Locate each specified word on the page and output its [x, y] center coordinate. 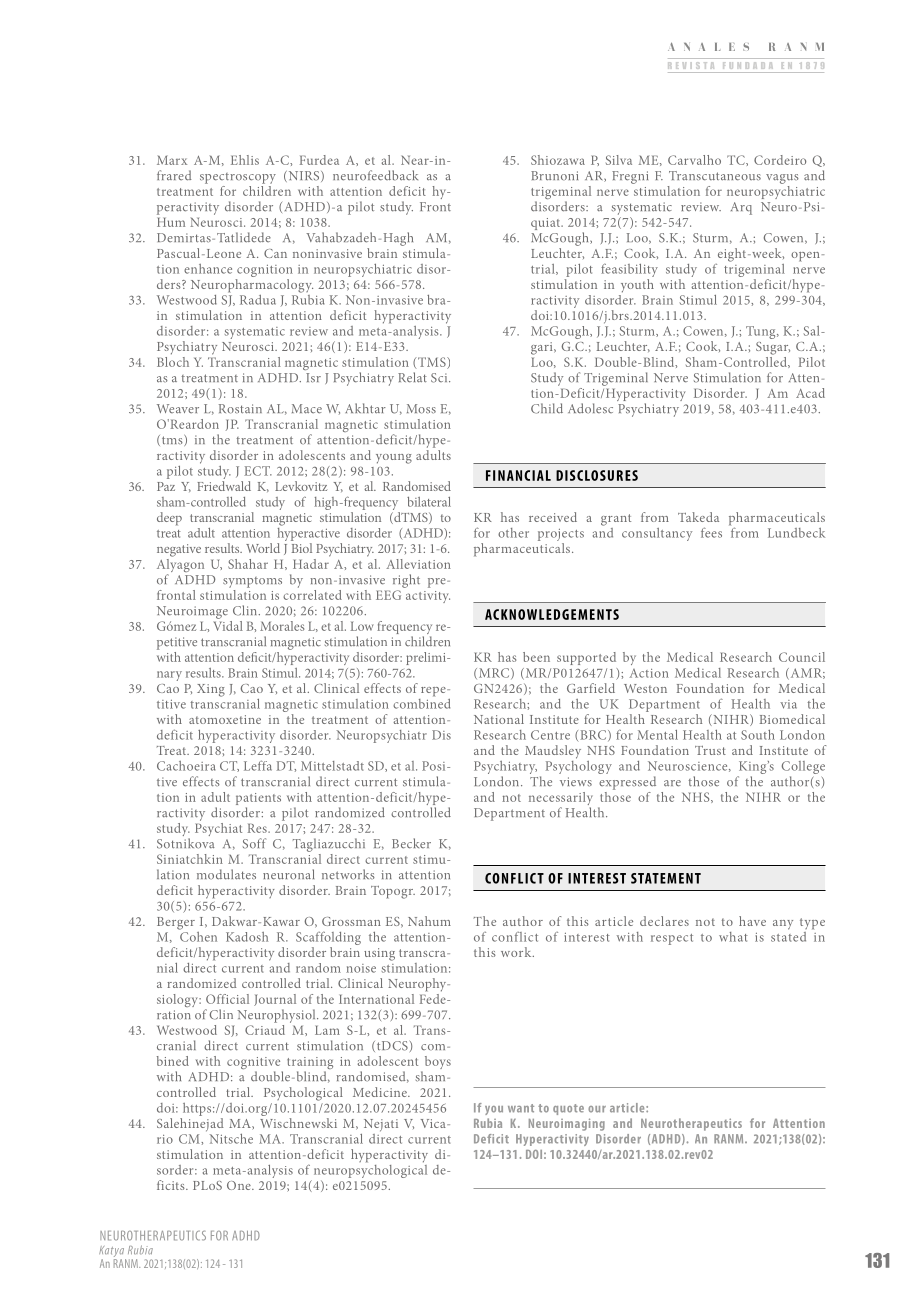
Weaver [178, 409]
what [733, 937]
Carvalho [694, 160]
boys [436, 1064]
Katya [112, 1253]
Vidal [228, 624]
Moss [421, 409]
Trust [710, 750]
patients [258, 799]
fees [711, 532]
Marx [172, 160]
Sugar [773, 348]
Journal [275, 1000]
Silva [619, 160]
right [406, 581]
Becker [411, 843]
